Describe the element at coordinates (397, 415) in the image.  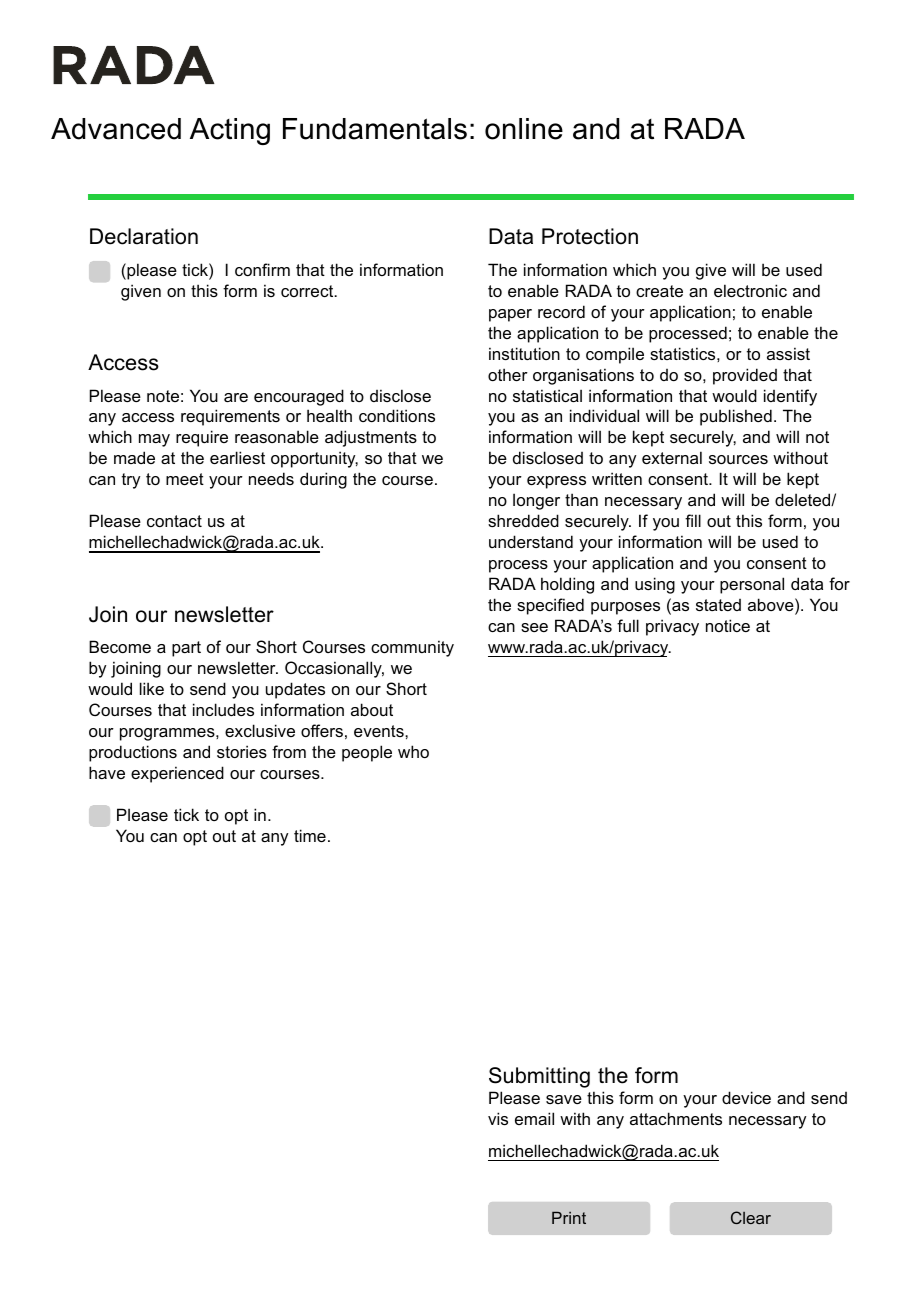
I see `conditions` at that location.
